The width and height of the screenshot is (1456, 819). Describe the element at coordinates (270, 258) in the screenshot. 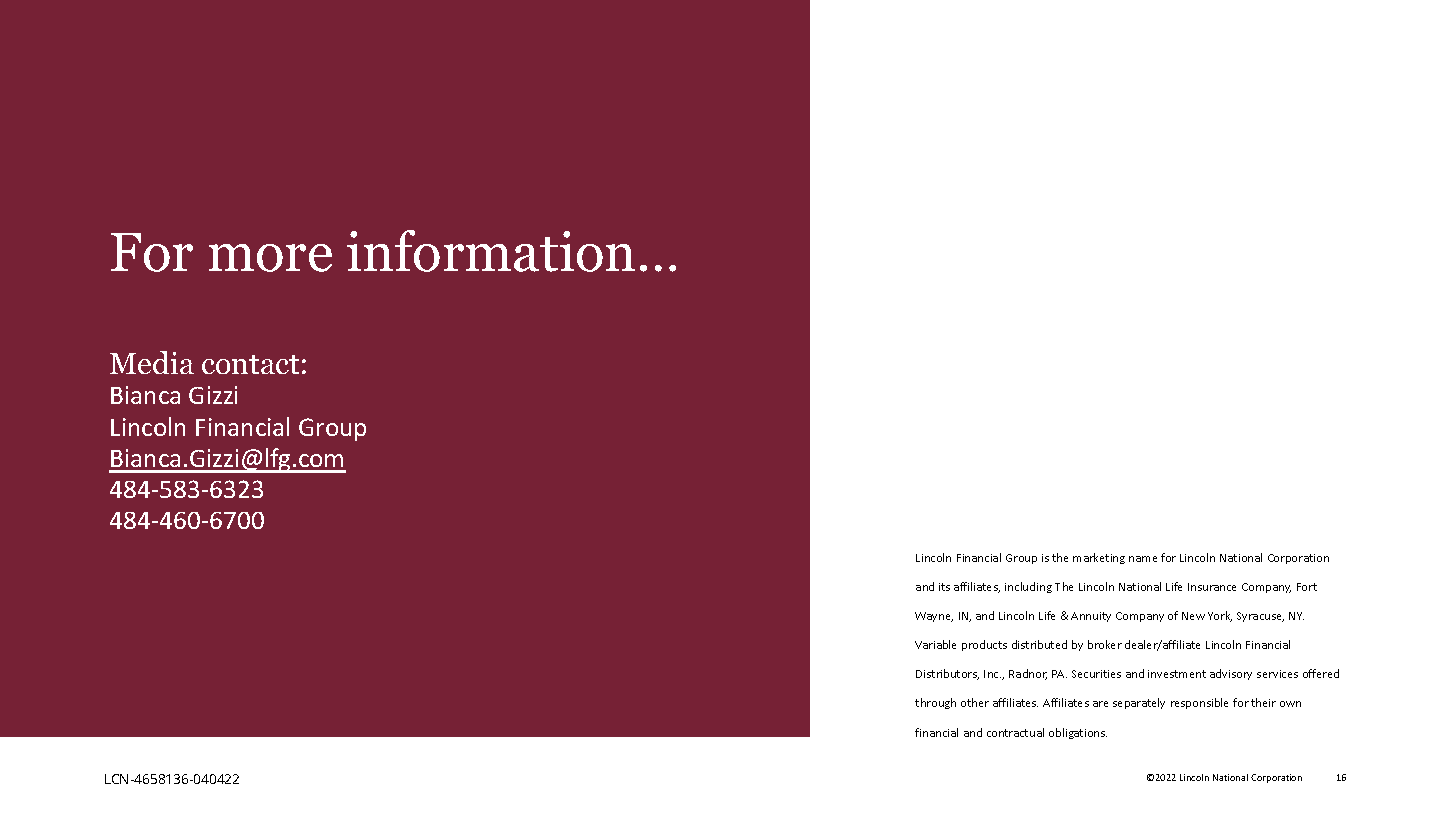

I see `more` at that location.
